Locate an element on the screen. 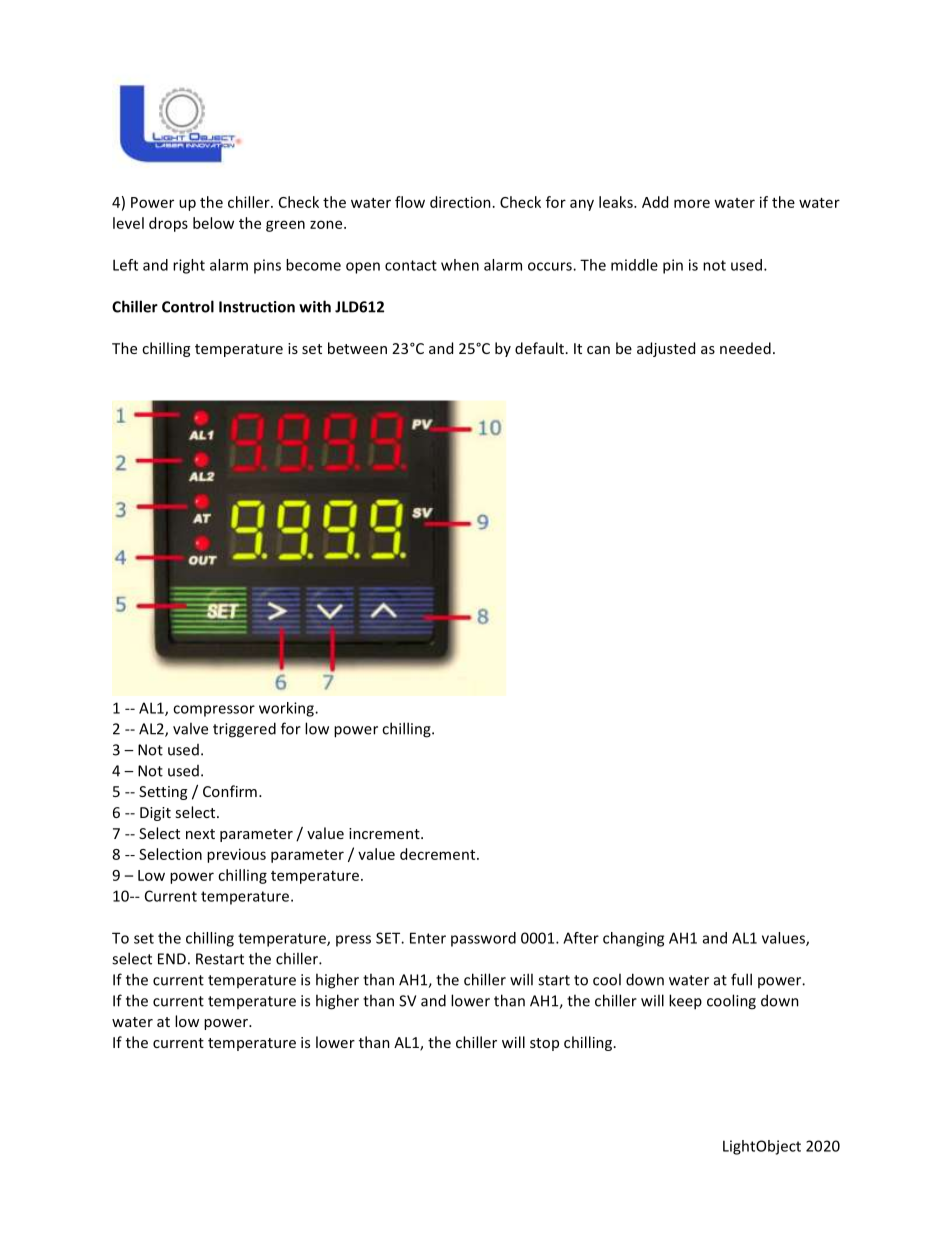 The image size is (952, 1233). changing is located at coordinates (633, 939).
